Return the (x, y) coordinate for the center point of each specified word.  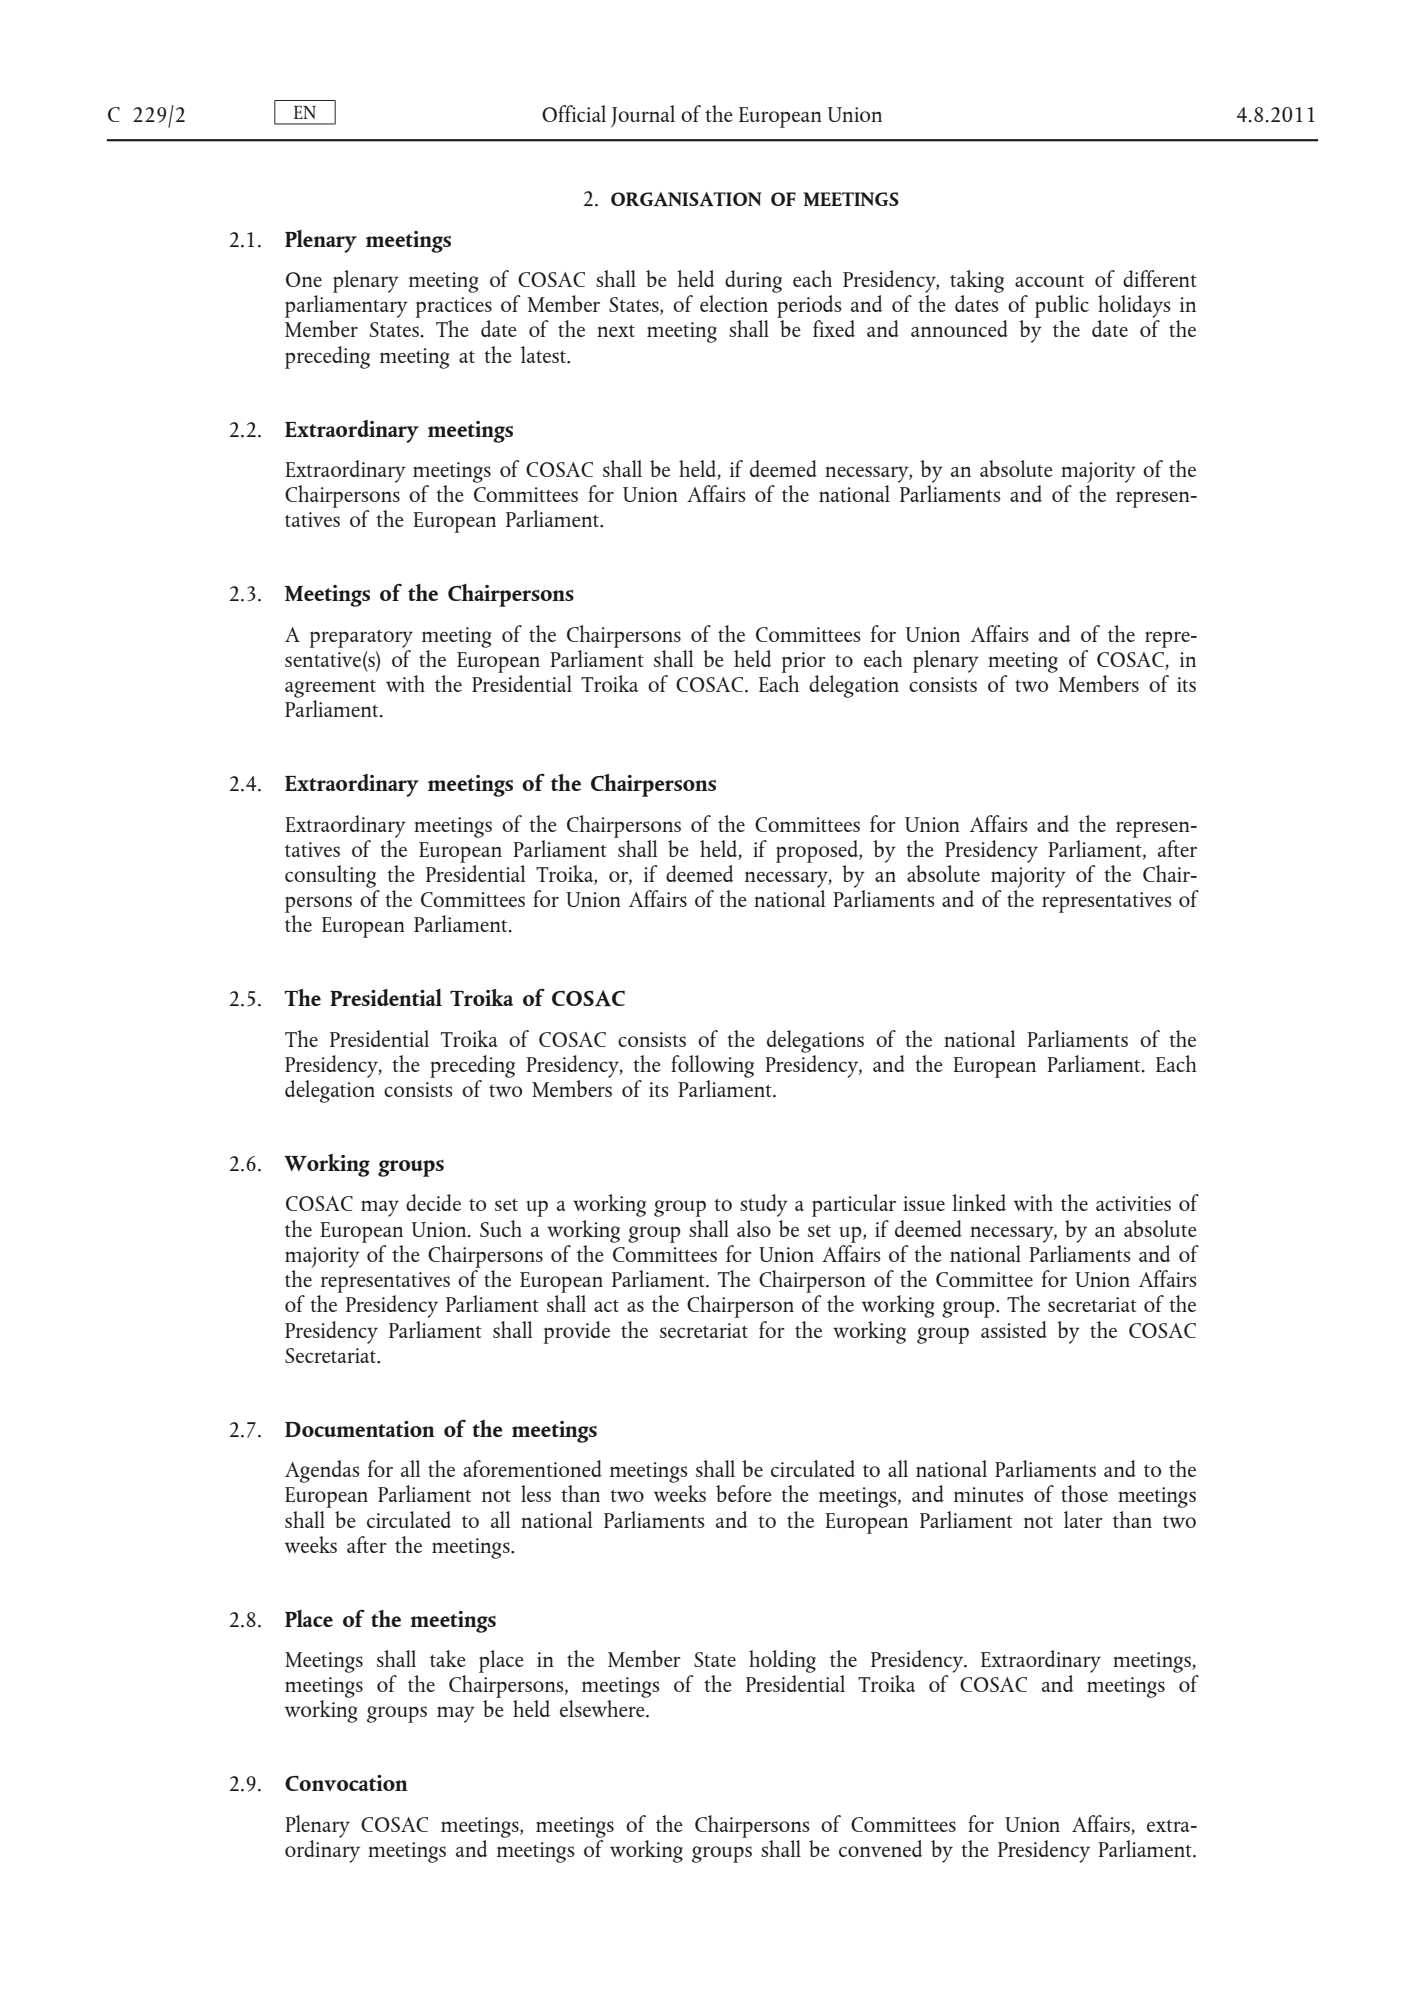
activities (1133, 1203)
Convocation (346, 1783)
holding (782, 1661)
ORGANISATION (686, 199)
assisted (1014, 1329)
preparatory (361, 639)
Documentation (360, 1429)
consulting (330, 876)
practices (454, 307)
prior (804, 662)
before (744, 1493)
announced (959, 328)
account (1049, 281)
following (712, 1066)
